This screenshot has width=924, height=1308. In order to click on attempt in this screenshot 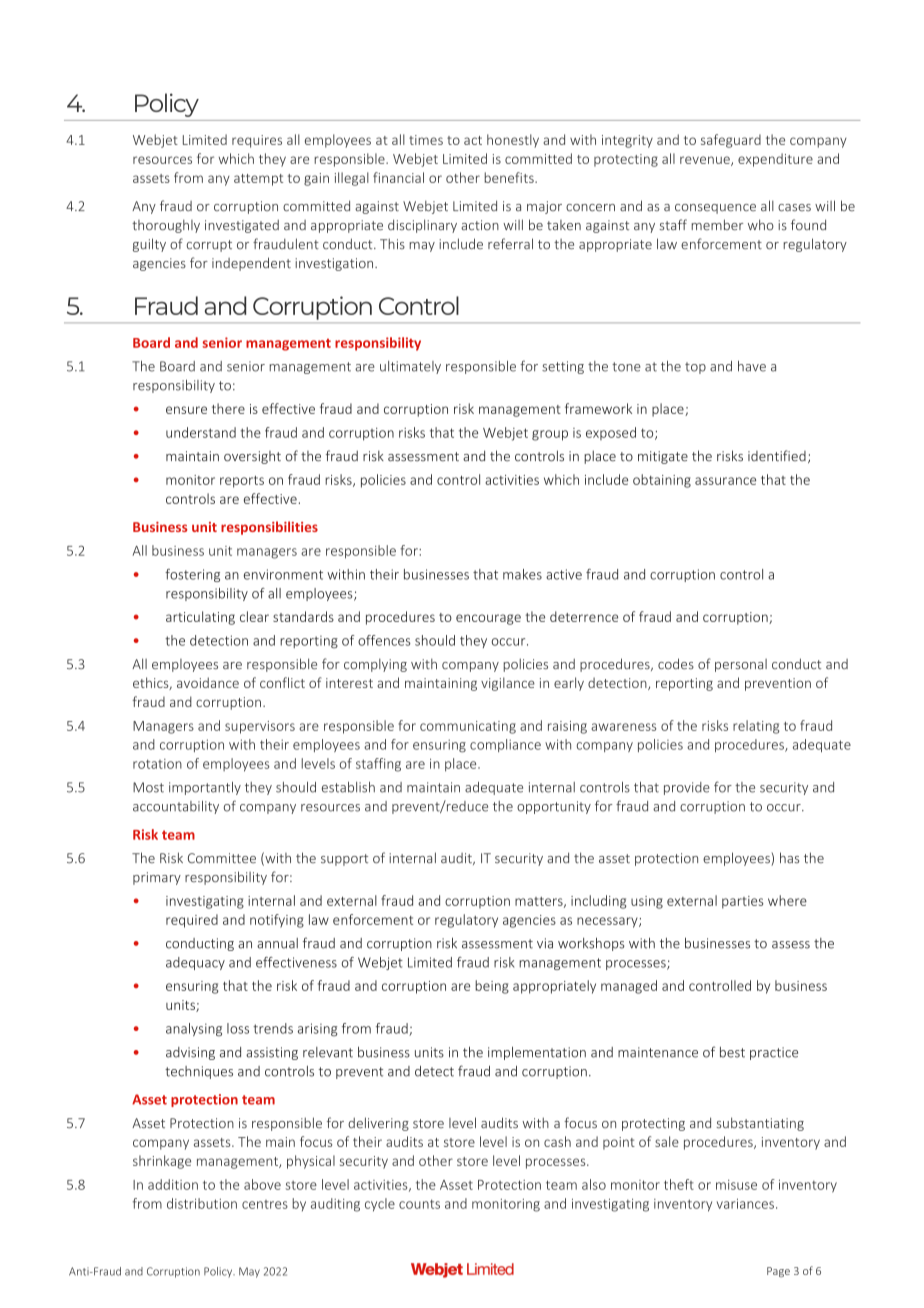, I will do `click(258, 180)`.
